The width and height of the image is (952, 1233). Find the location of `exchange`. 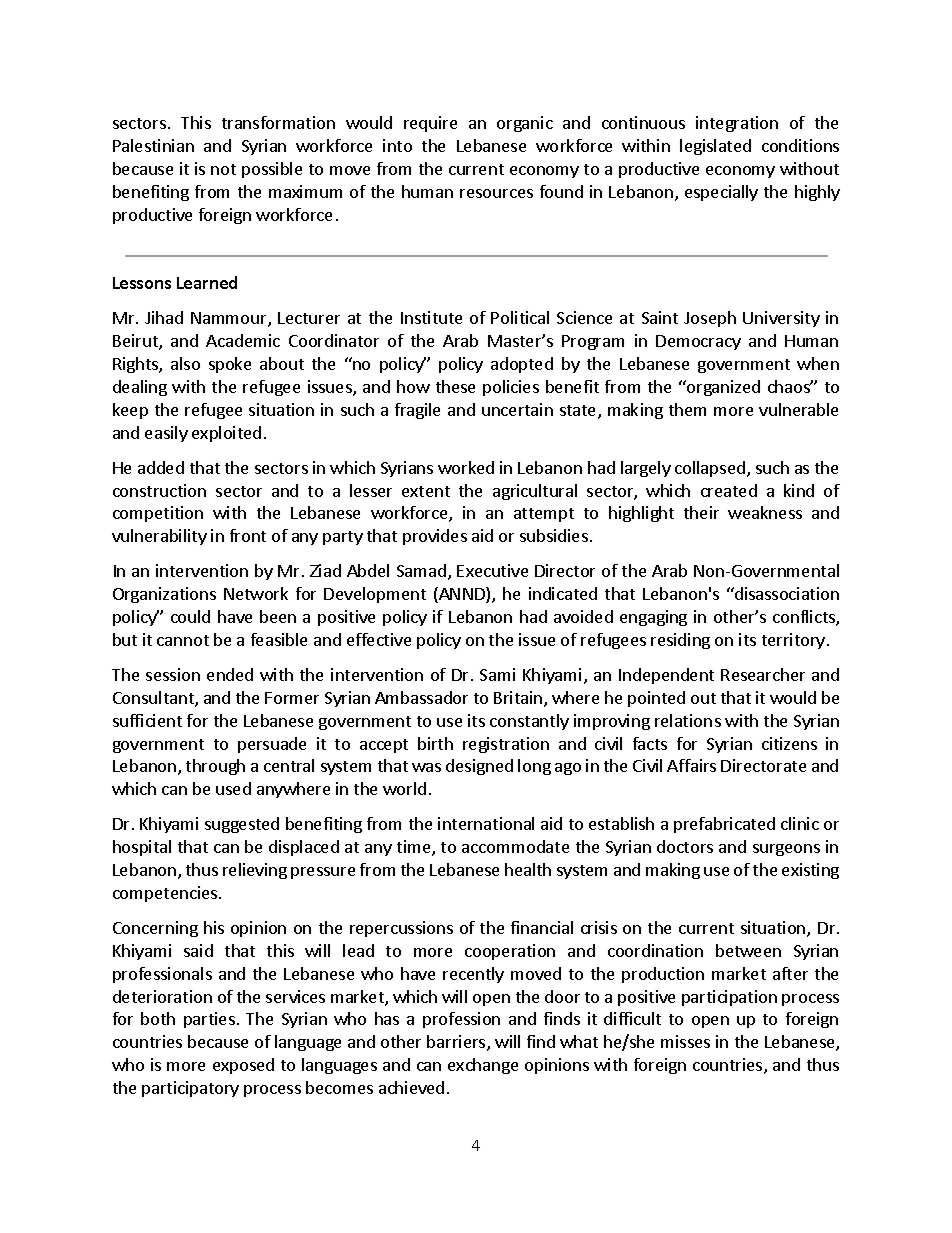

exchange is located at coordinates (483, 1066).
